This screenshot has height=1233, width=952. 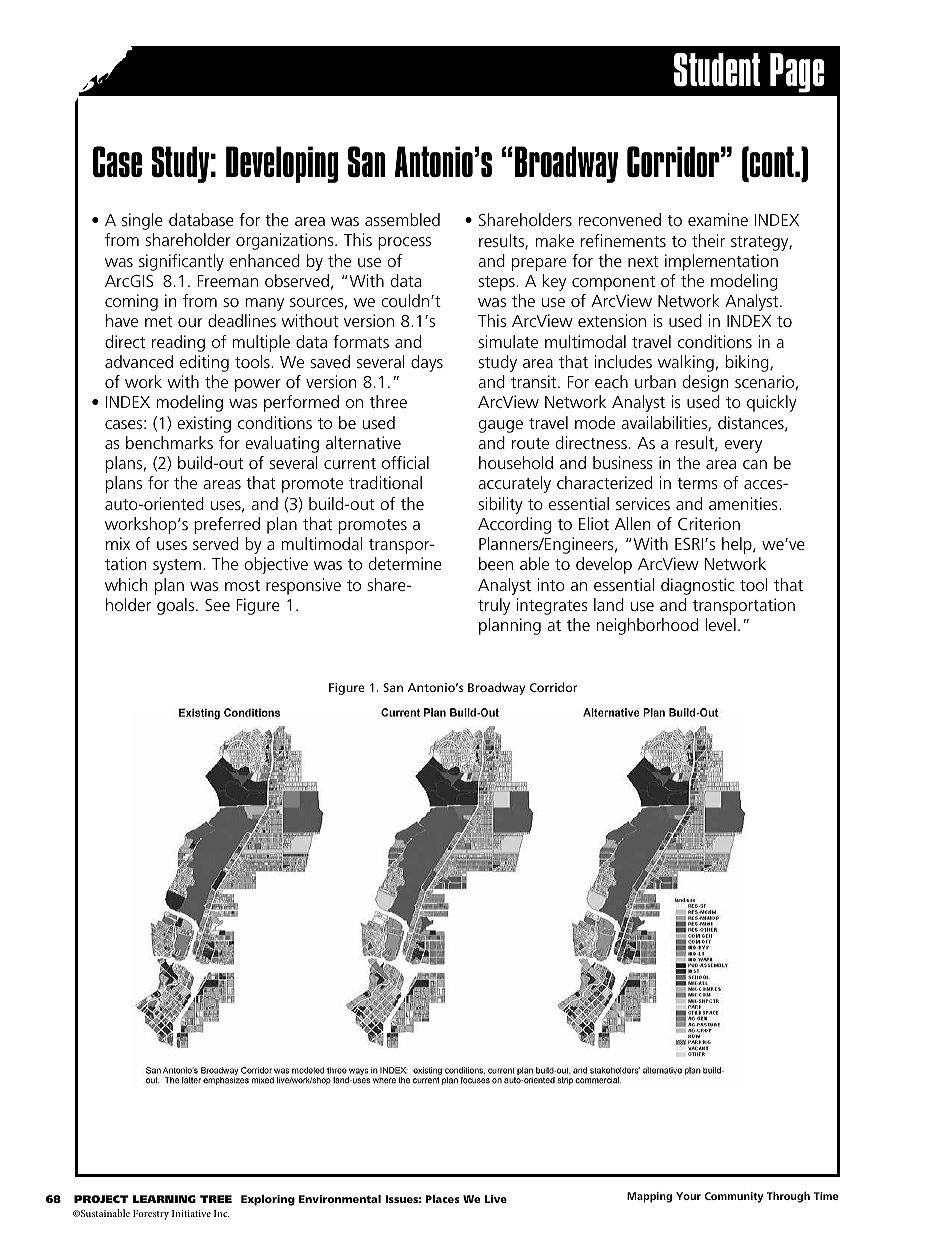 I want to click on level, so click(x=721, y=624).
